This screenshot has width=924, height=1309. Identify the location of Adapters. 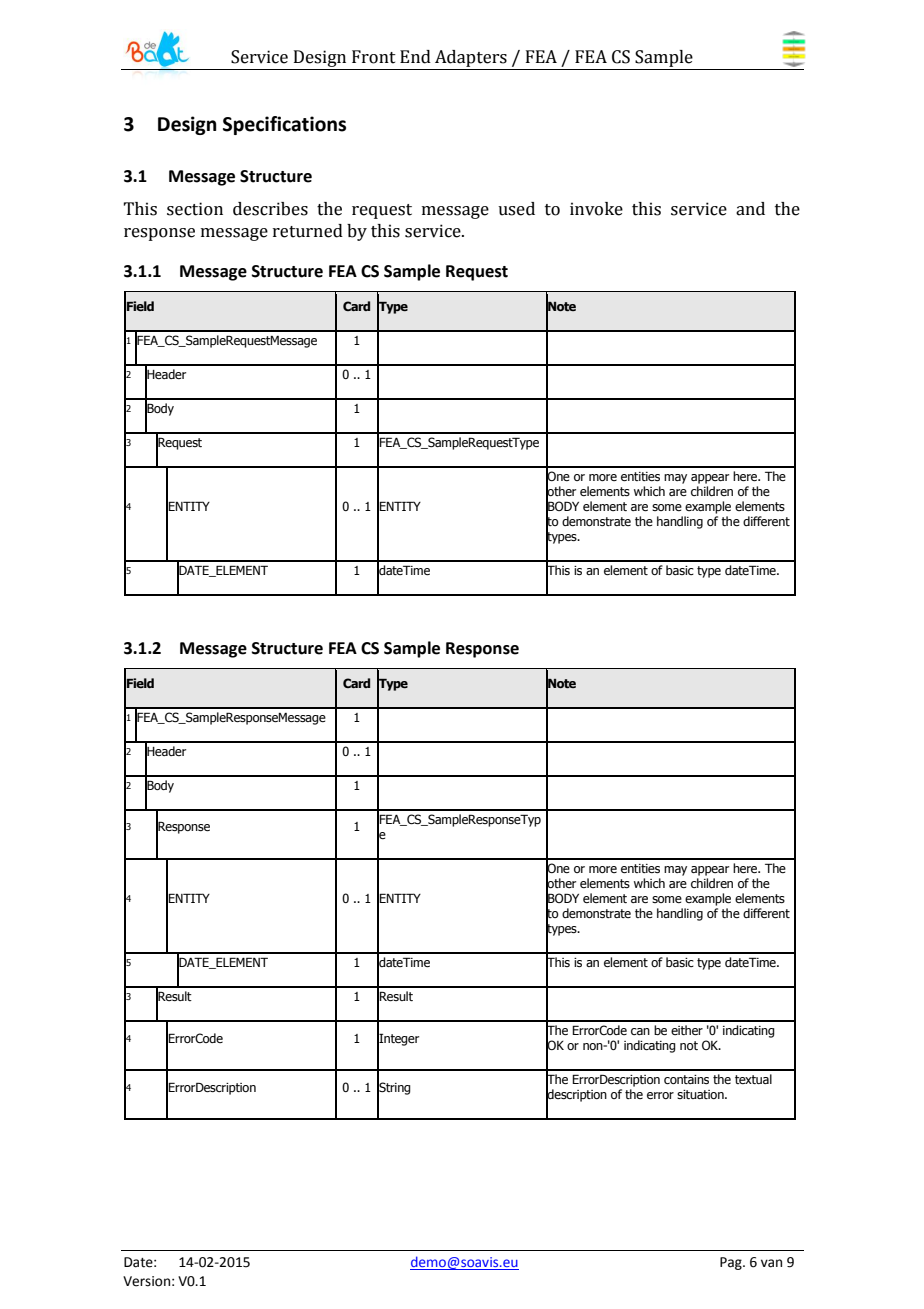
(471, 60).
